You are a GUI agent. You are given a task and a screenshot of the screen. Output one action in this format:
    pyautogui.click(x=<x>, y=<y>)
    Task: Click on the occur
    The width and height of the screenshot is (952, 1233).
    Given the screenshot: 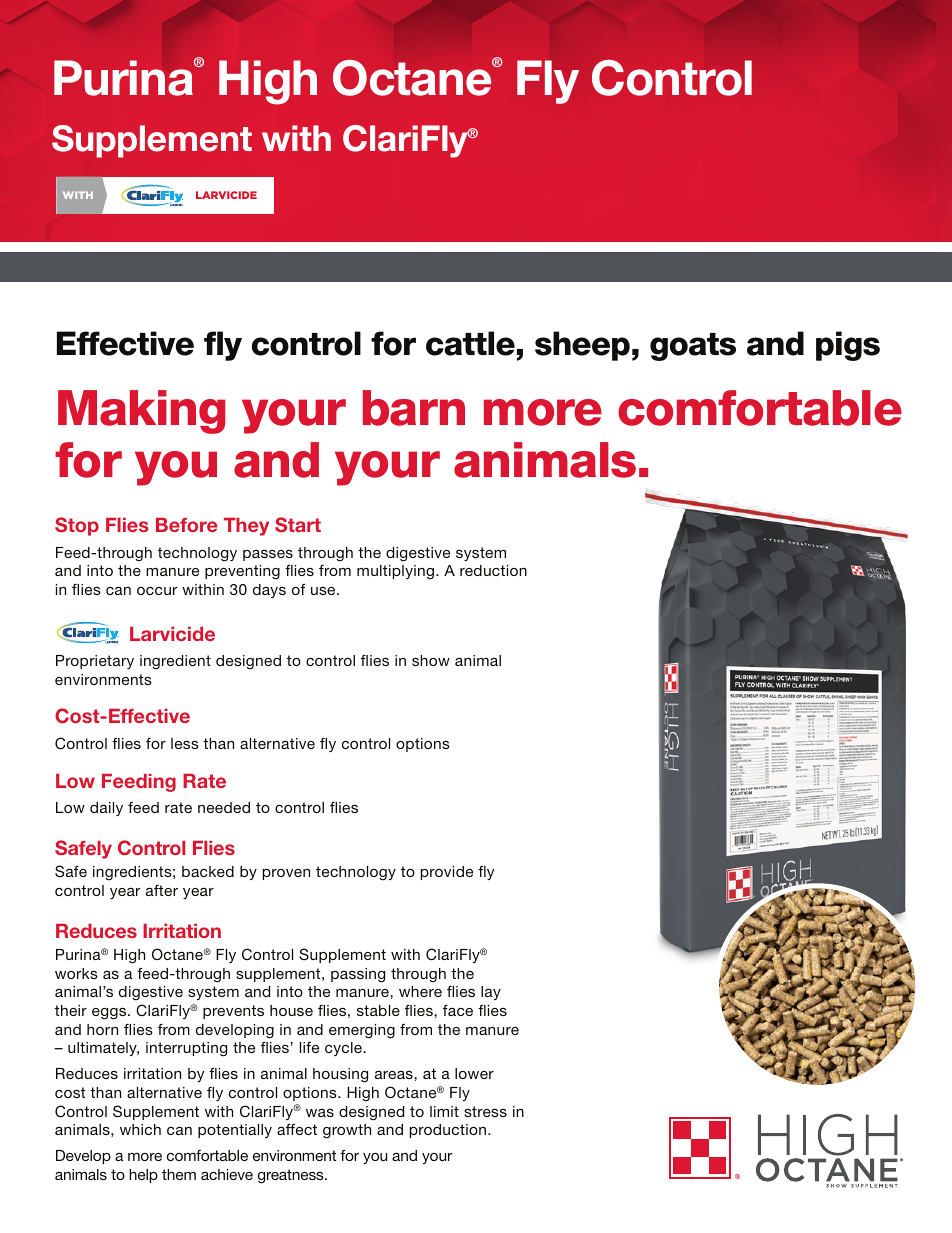 What is the action you would take?
    pyautogui.click(x=157, y=591)
